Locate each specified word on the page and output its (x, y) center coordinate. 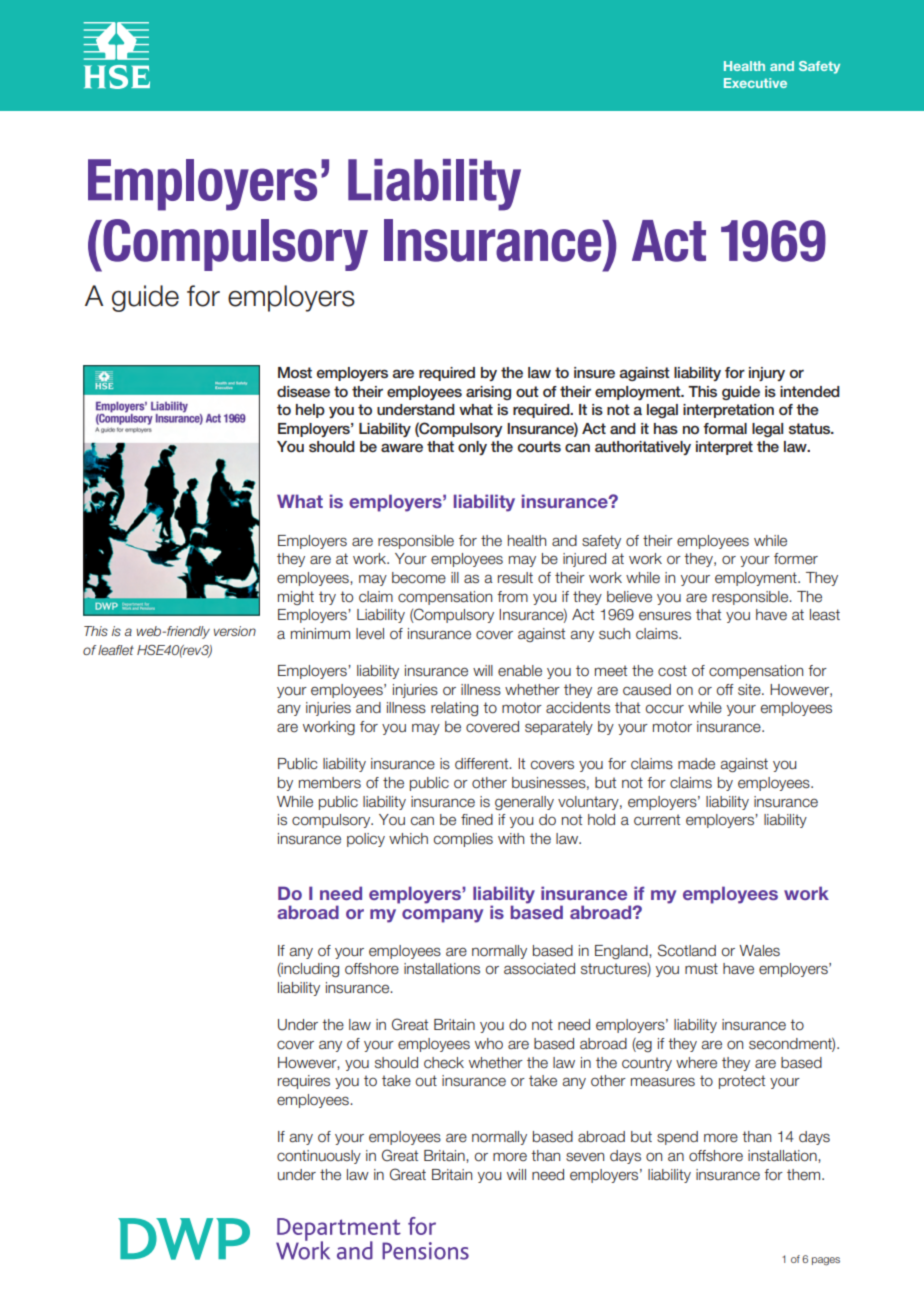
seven (585, 1157)
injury (767, 374)
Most (295, 372)
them (805, 1175)
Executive (755, 83)
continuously (319, 1157)
